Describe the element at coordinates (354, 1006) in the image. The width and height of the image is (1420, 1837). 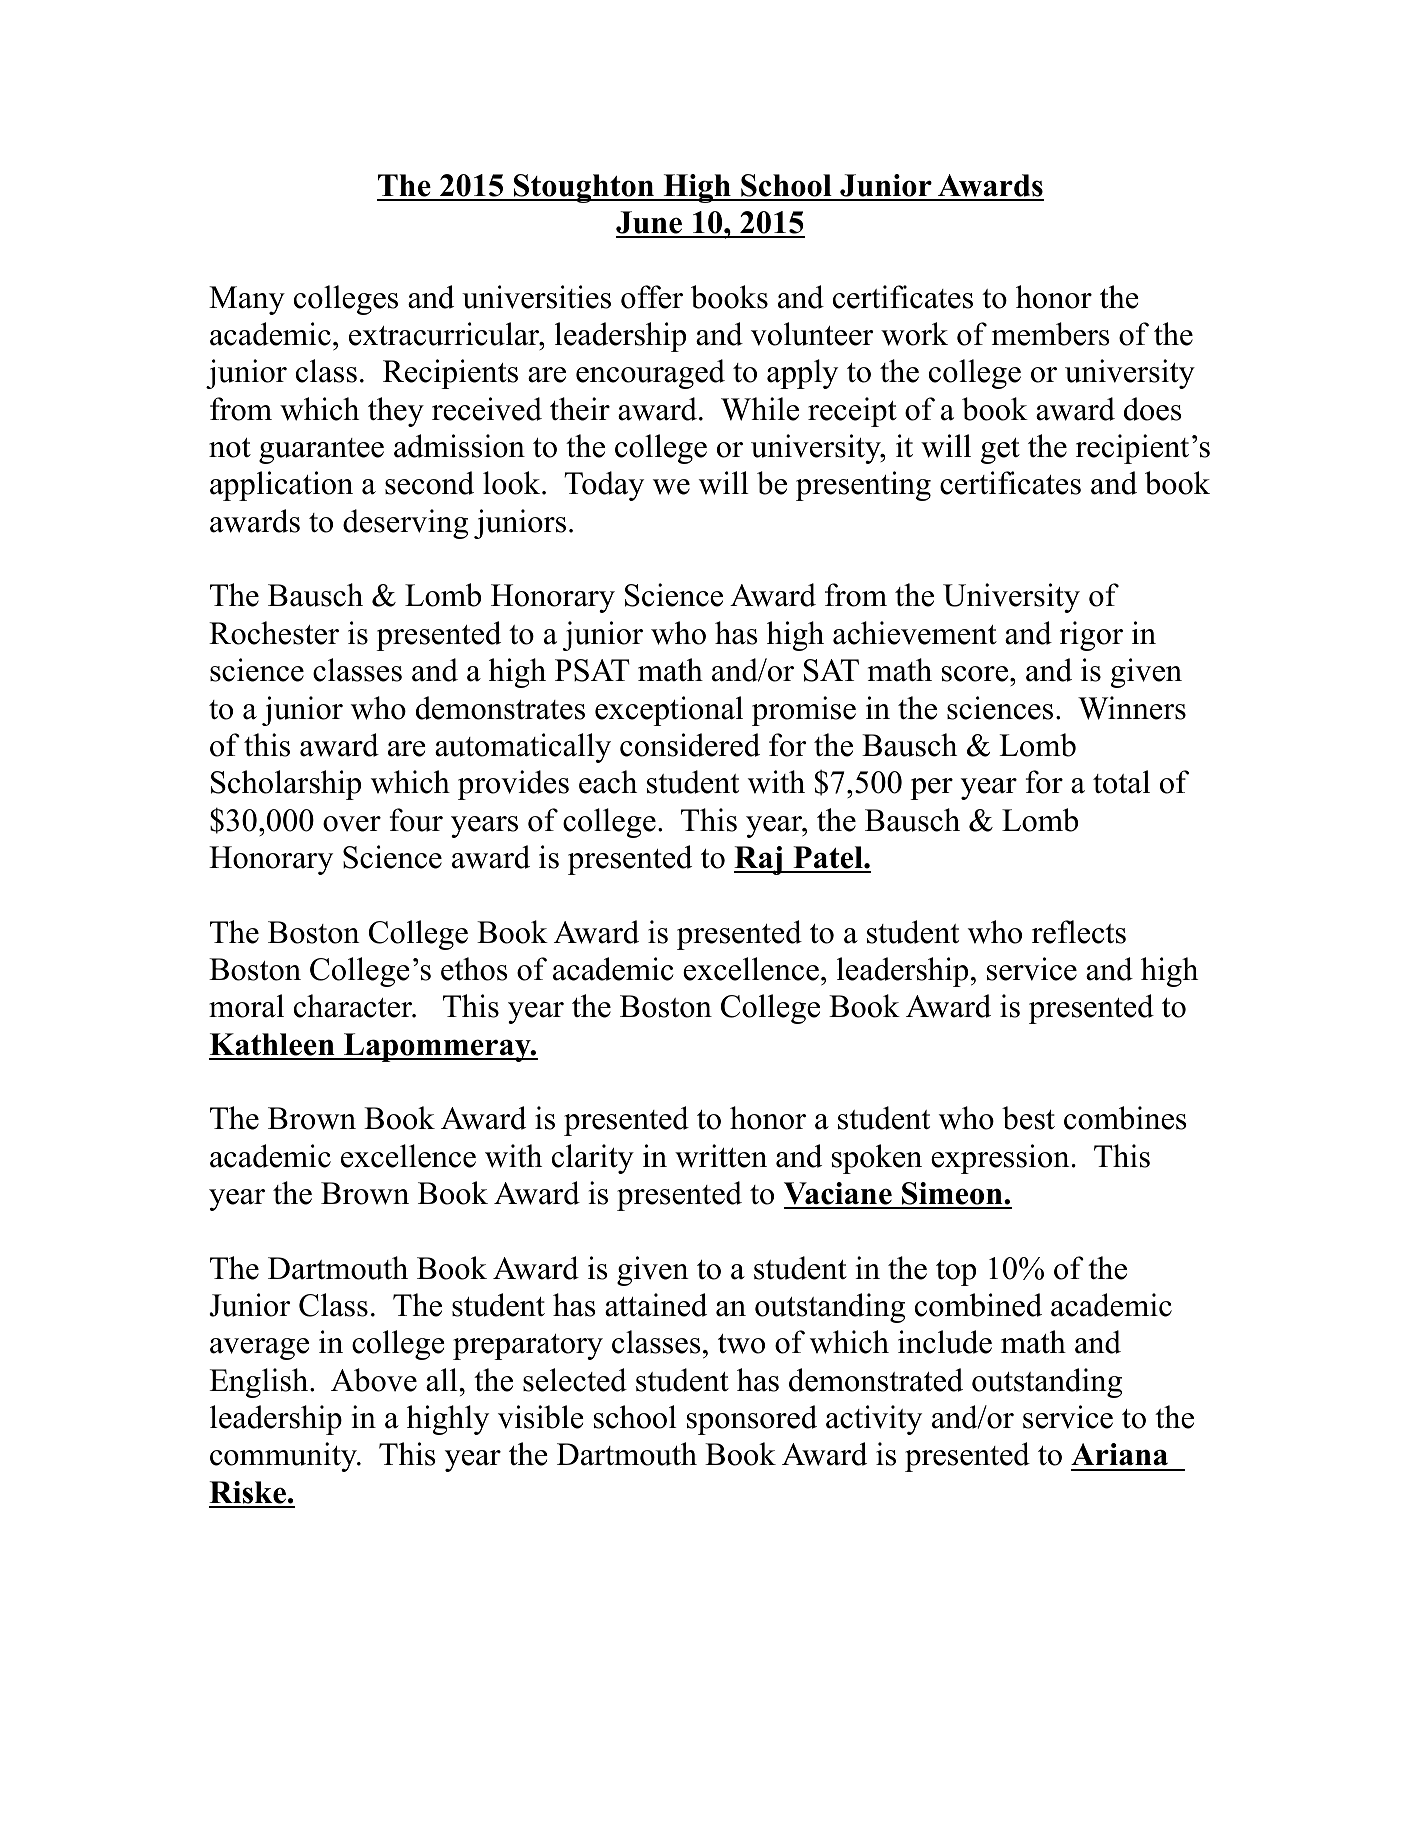
I see `character` at that location.
